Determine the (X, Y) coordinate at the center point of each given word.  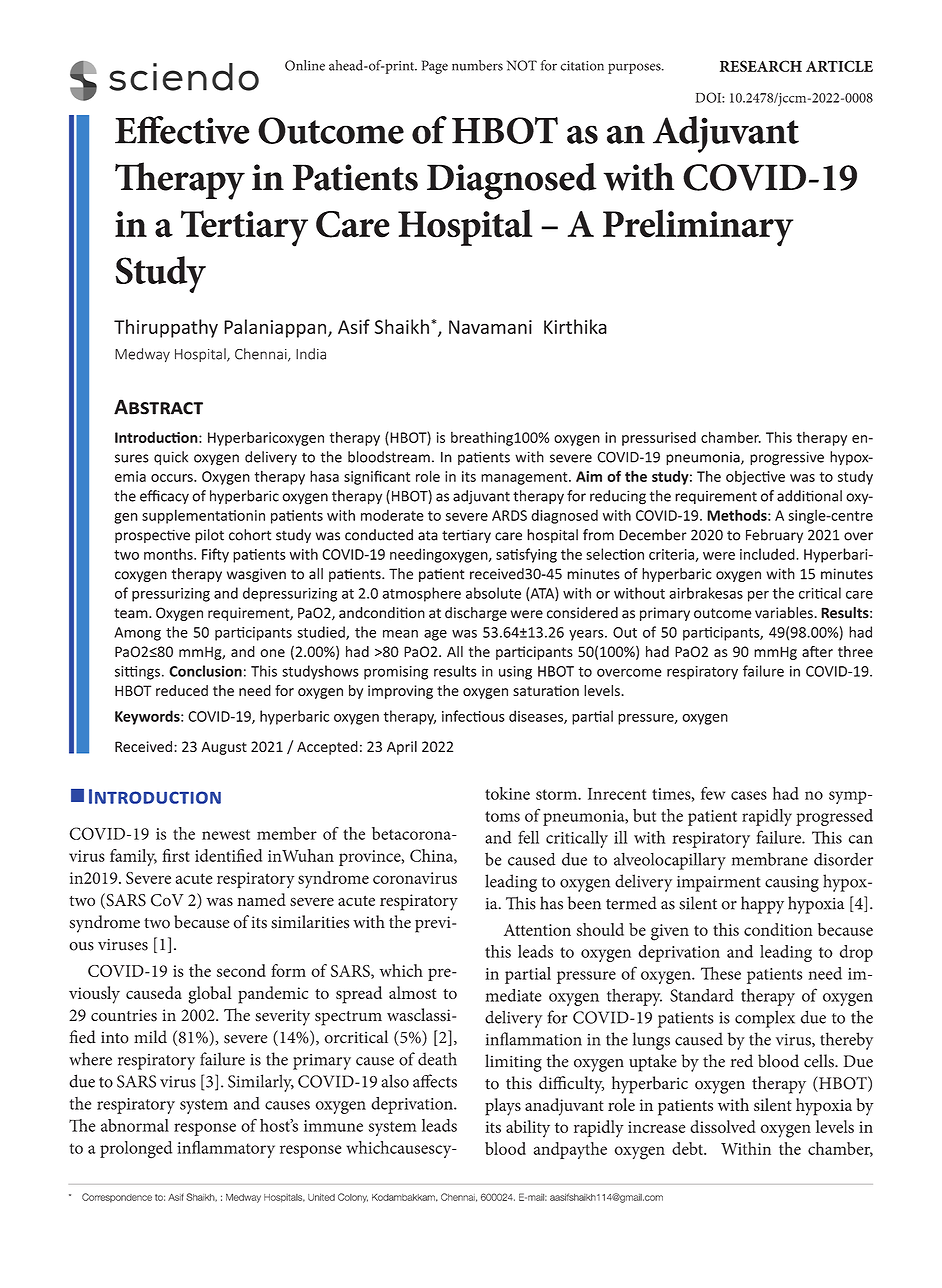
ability (528, 1129)
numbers (477, 65)
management (525, 478)
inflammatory (226, 1149)
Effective (182, 130)
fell (528, 837)
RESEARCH (761, 66)
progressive (787, 458)
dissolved (723, 1126)
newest (226, 834)
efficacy (164, 497)
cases (749, 795)
